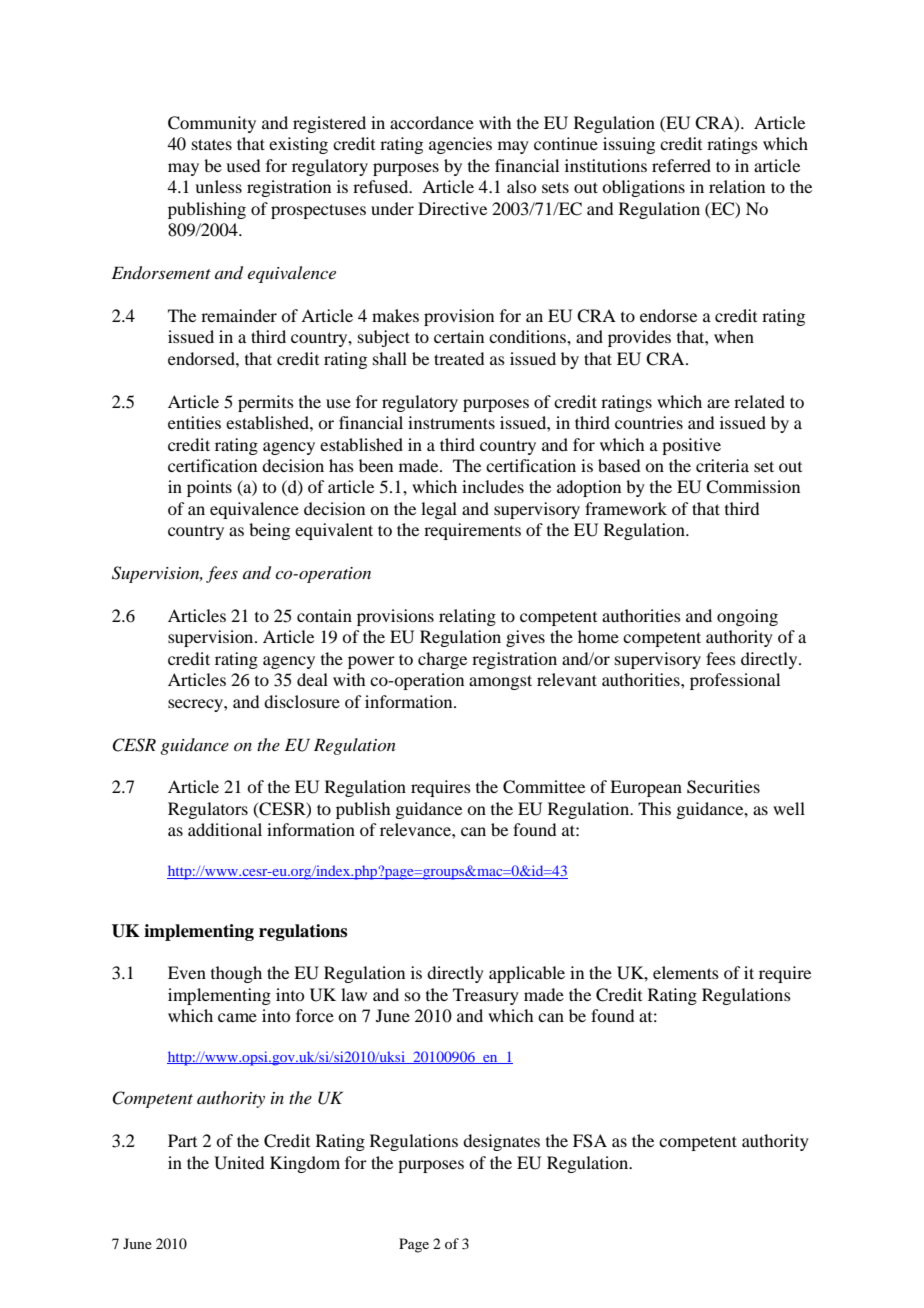 The width and height of the screenshot is (924, 1308). What do you see at coordinates (302, 701) in the screenshot?
I see `disclosure` at bounding box center [302, 701].
